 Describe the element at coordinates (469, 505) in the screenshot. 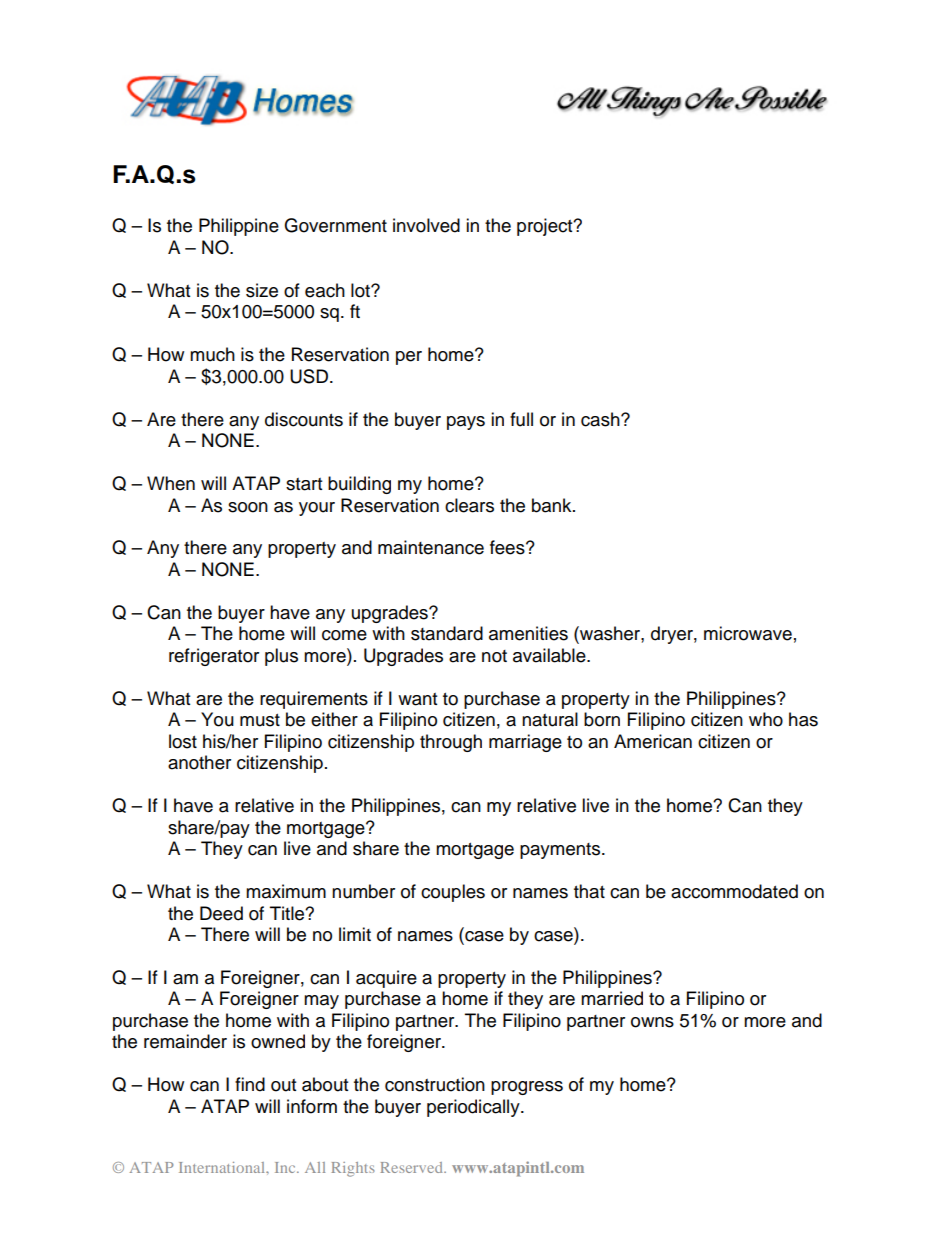

I see `clears` at that location.
